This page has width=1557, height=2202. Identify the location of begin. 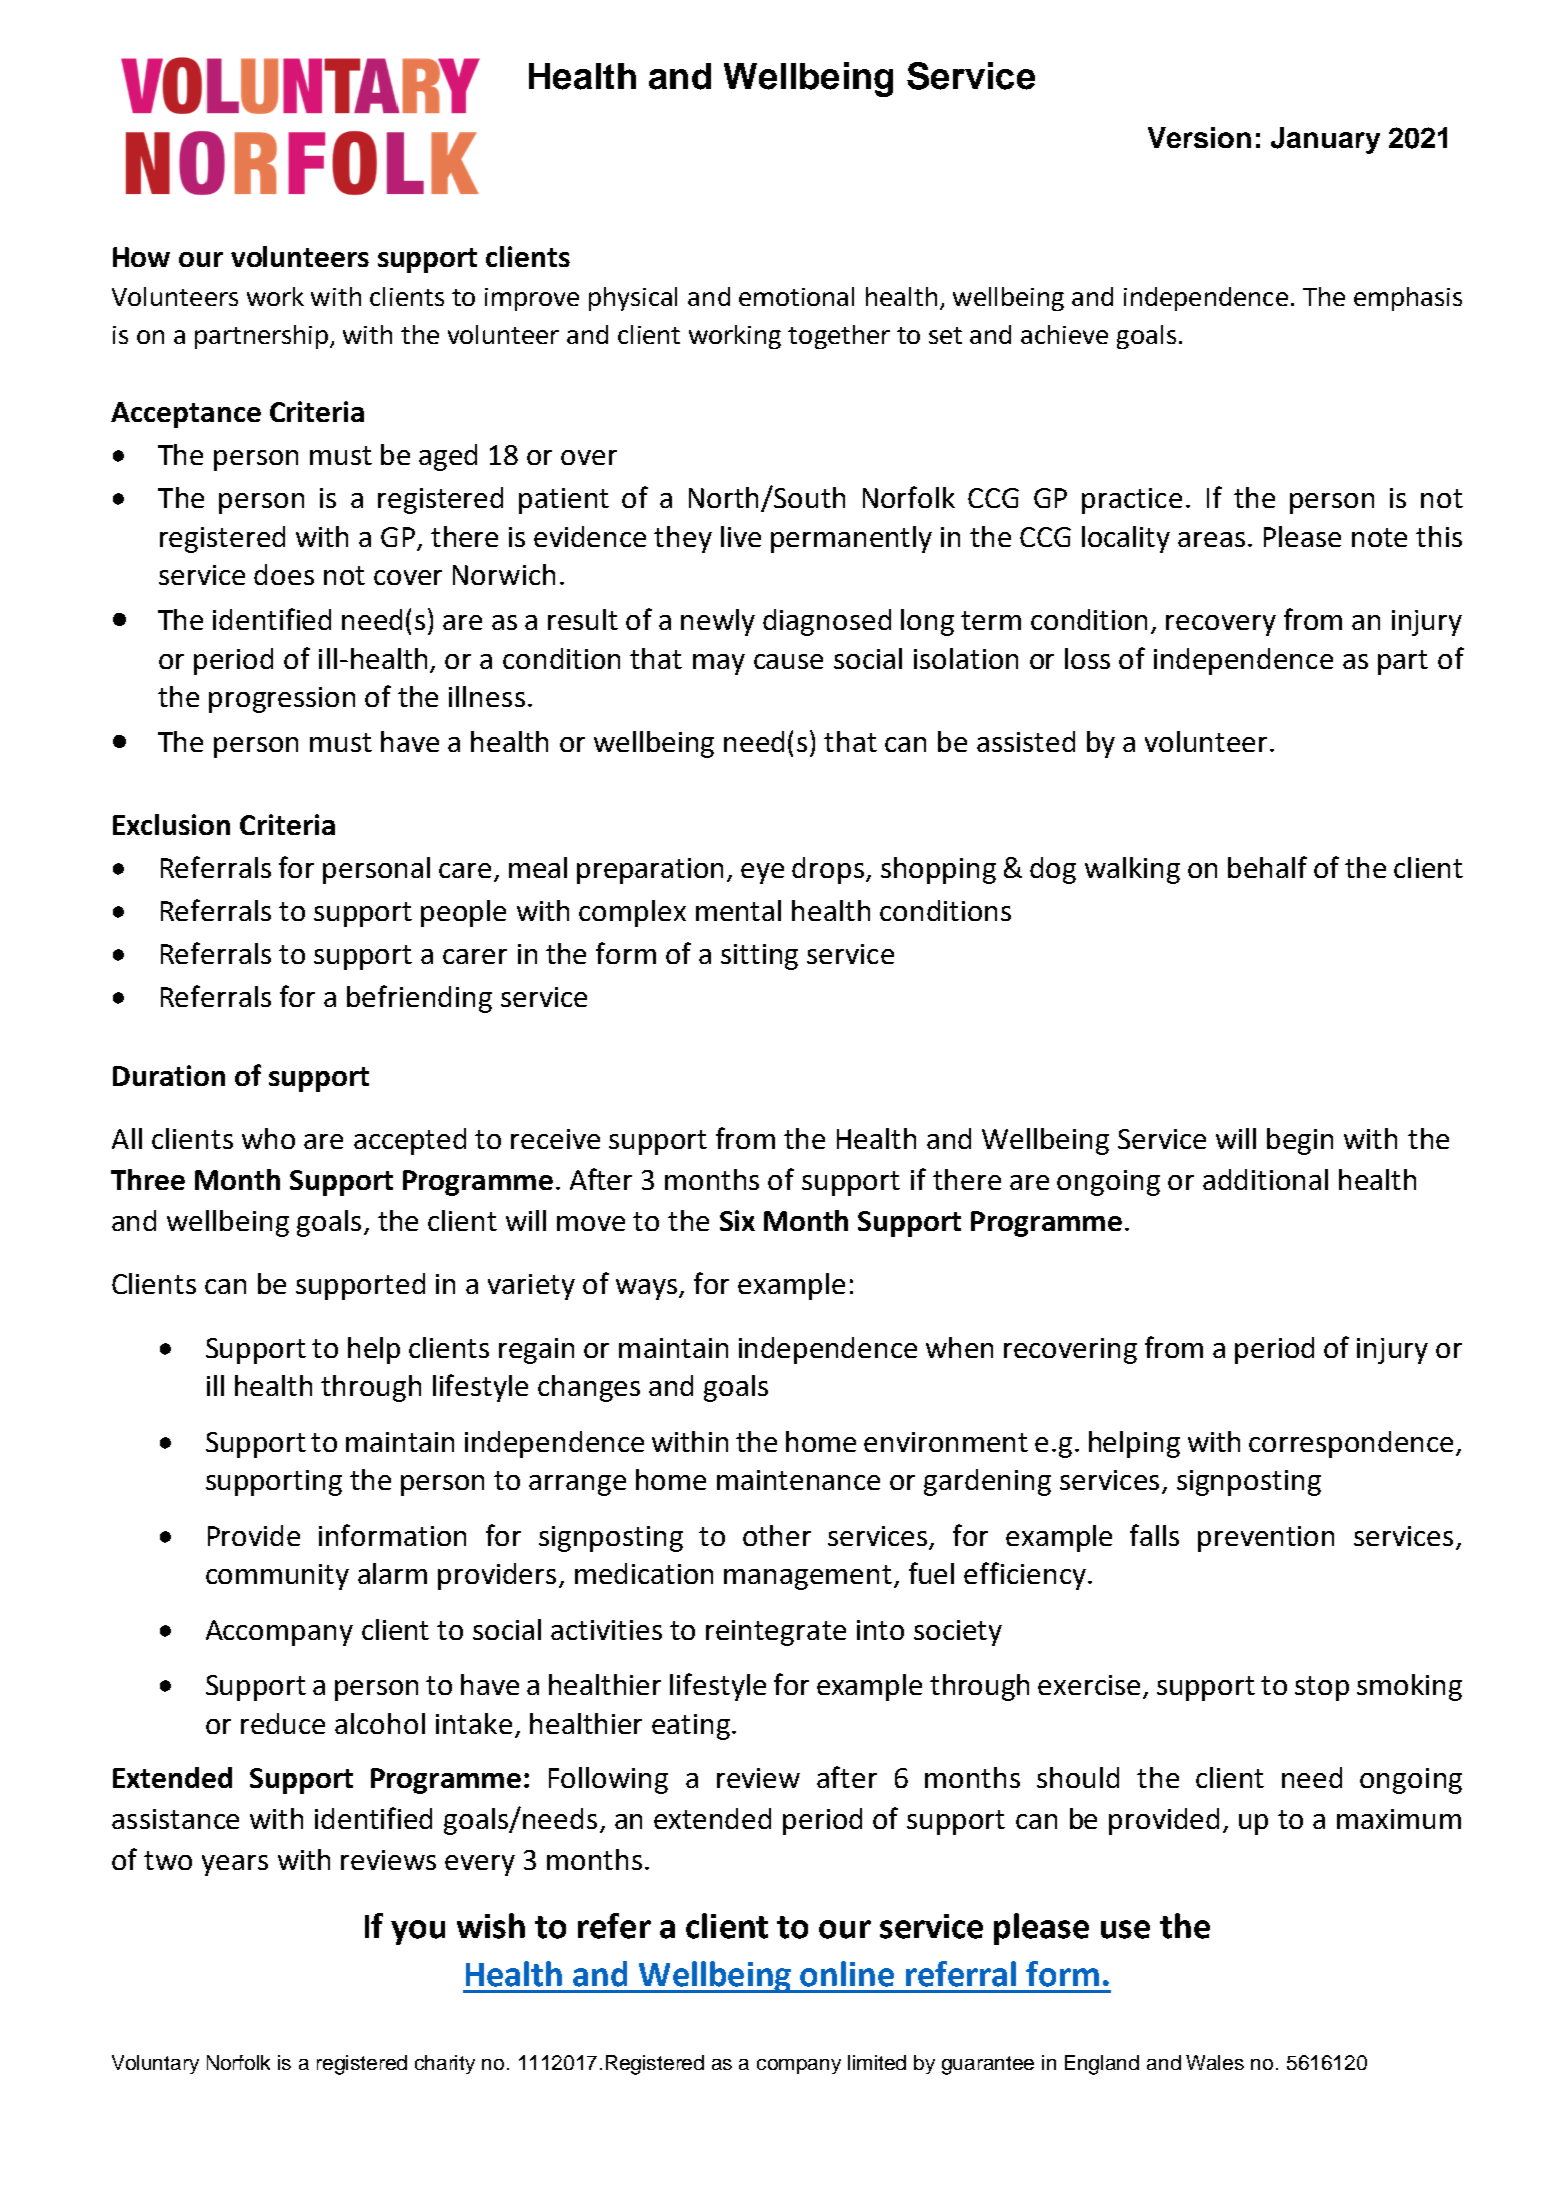
(1300, 1141).
